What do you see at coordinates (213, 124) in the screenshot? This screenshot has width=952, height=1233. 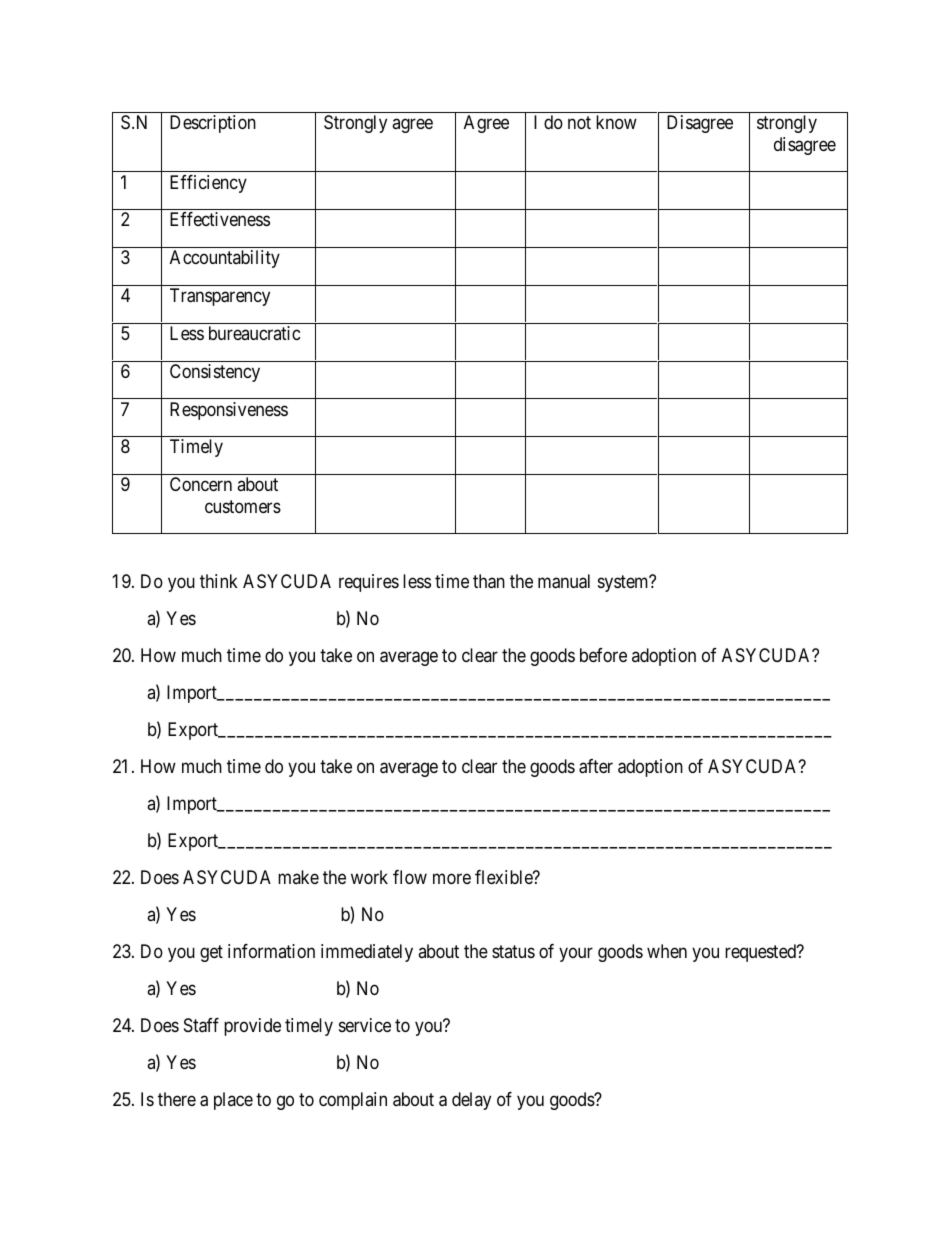 I see `Description` at bounding box center [213, 124].
